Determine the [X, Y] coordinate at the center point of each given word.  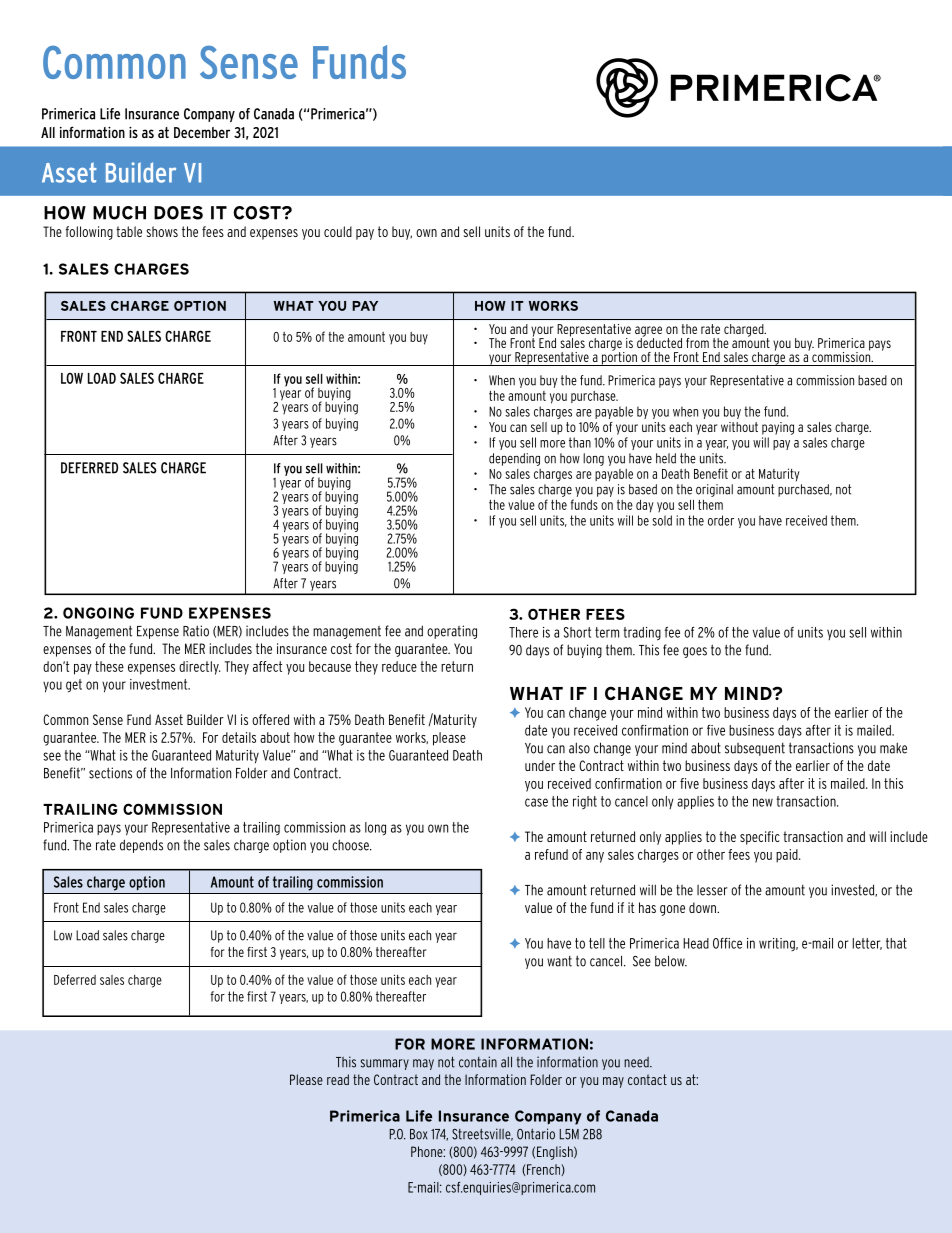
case [536, 802]
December [202, 132]
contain [478, 1062]
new [763, 802]
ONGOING [98, 613]
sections [110, 773]
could [338, 231]
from [697, 343]
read [338, 1079]
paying [778, 428]
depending [514, 459]
